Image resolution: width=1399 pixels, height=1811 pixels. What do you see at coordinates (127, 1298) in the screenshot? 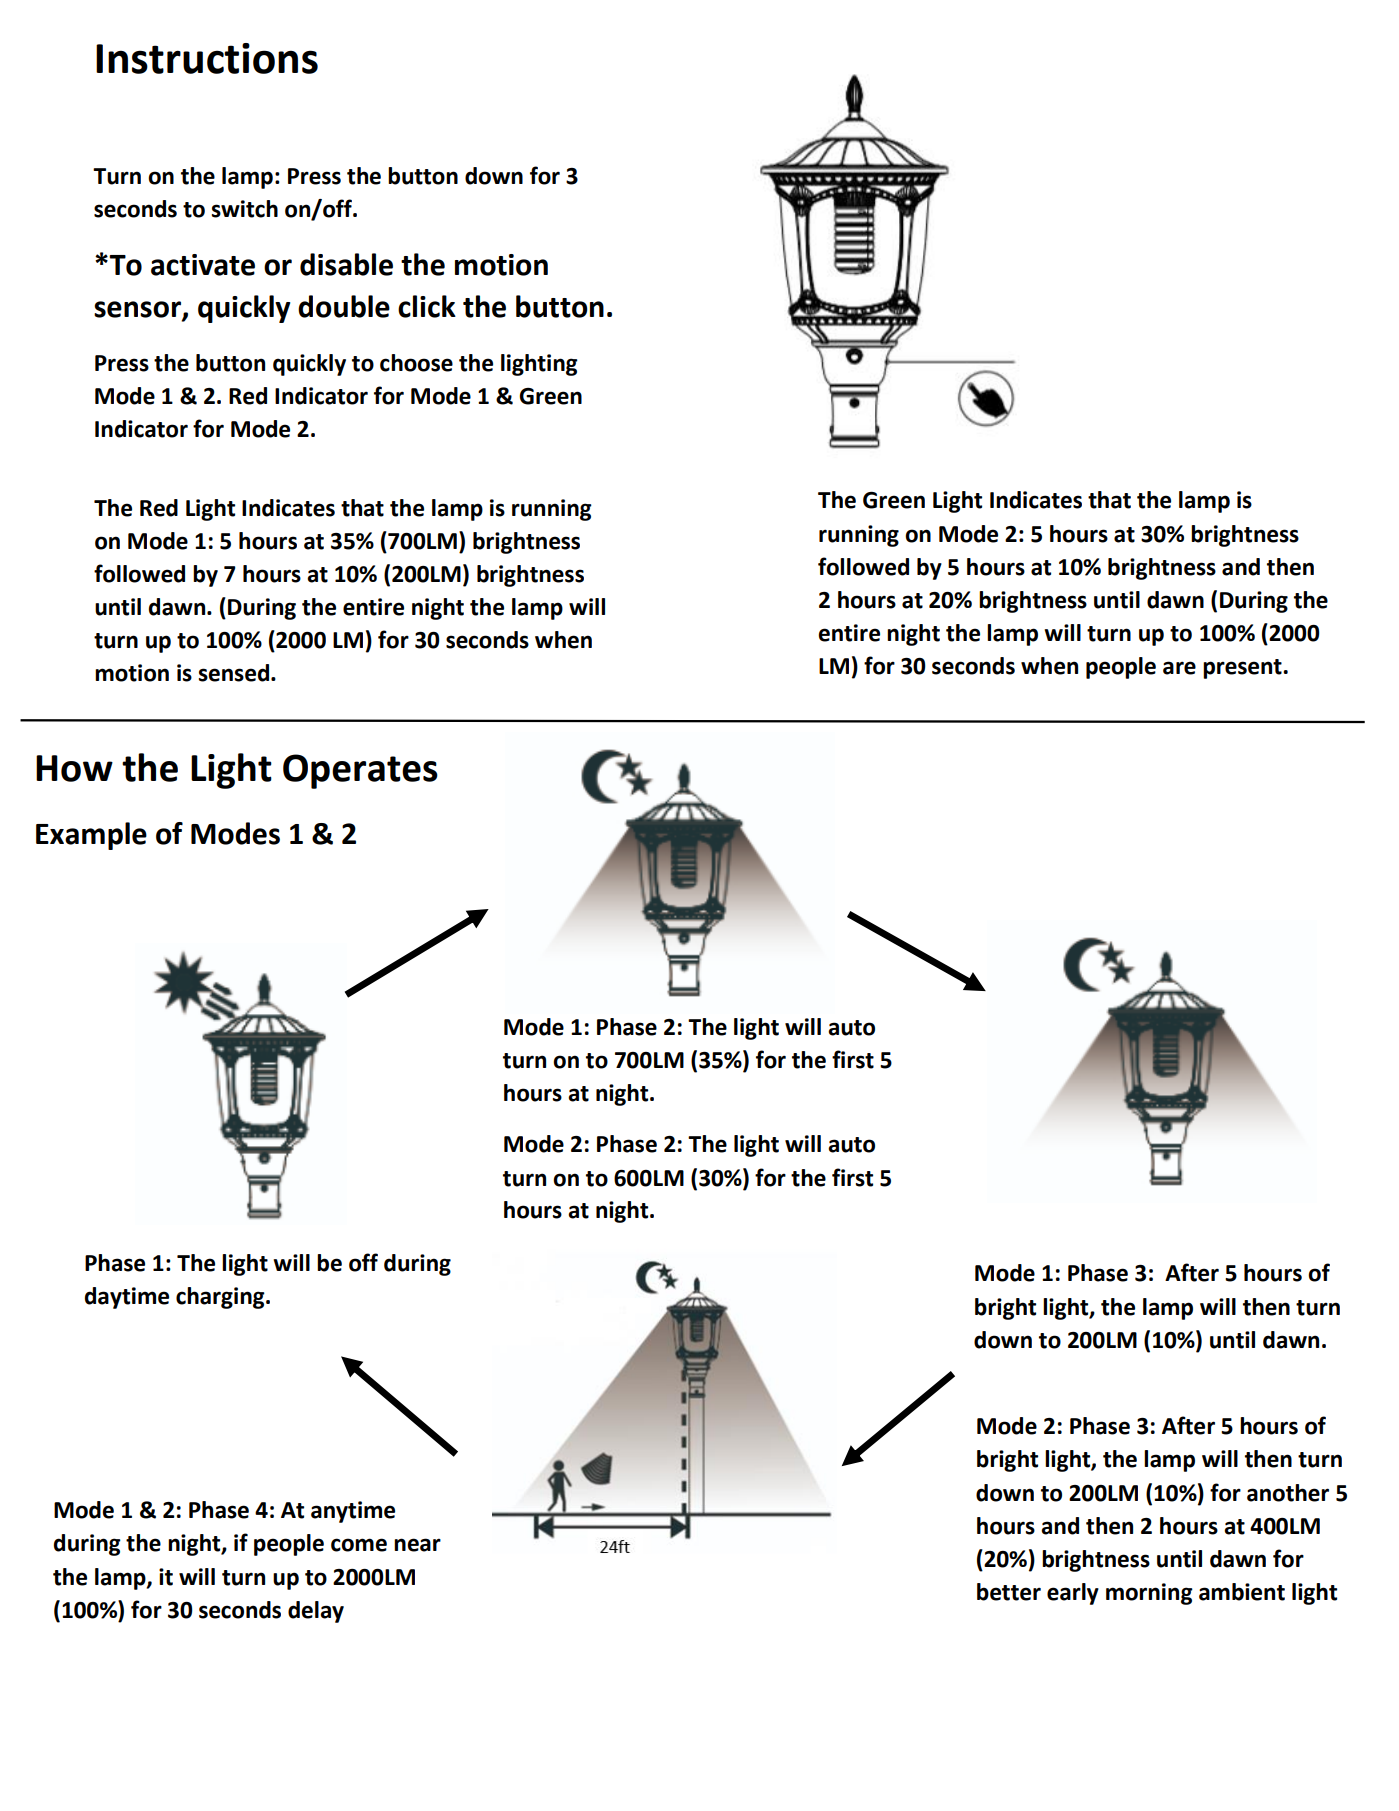
I see `daytime` at bounding box center [127, 1298].
